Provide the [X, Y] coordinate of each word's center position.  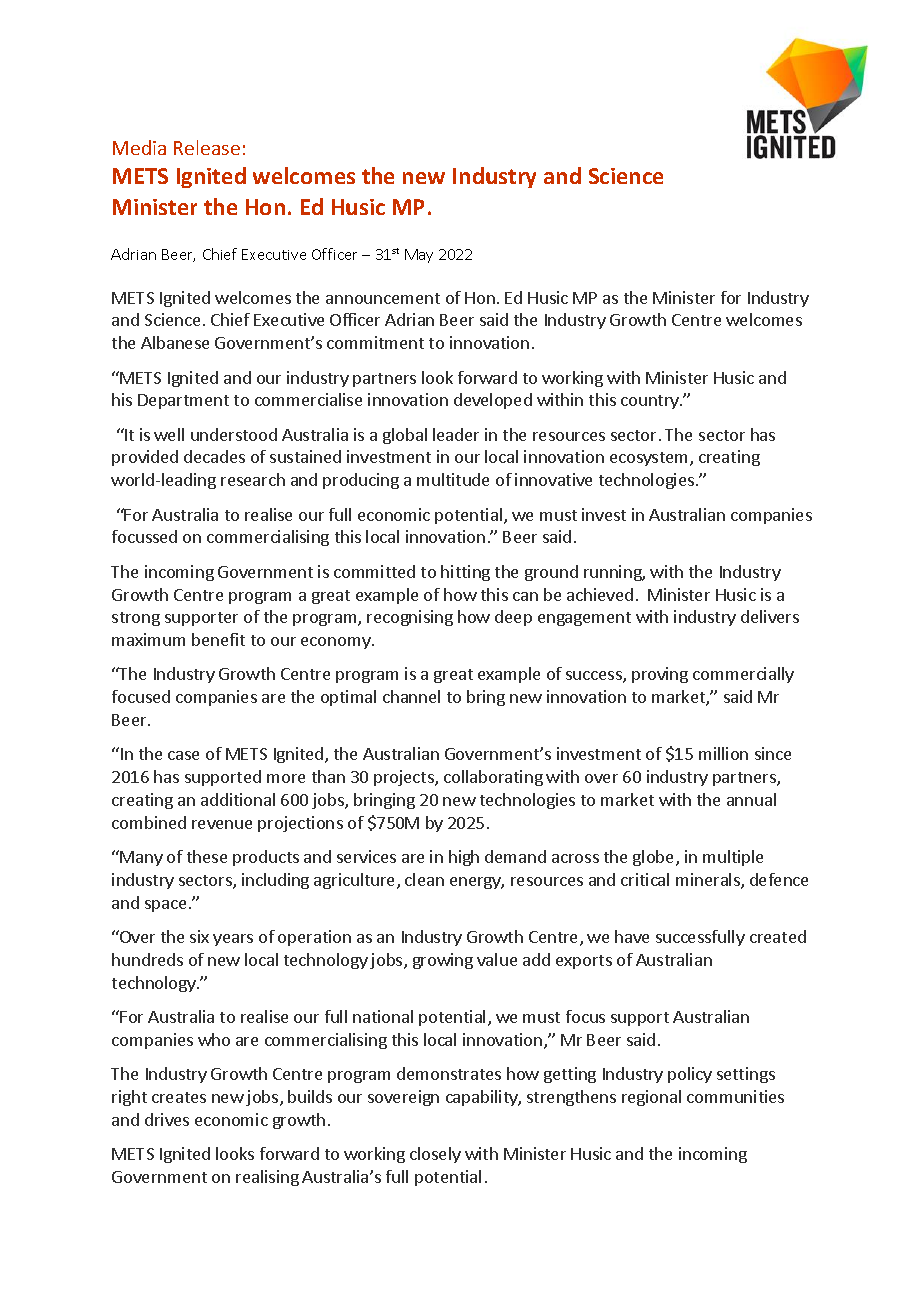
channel [411, 696]
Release [207, 147]
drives [167, 1119]
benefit [218, 639]
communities [735, 1096]
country [651, 402]
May [419, 256]
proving [660, 675]
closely [435, 1155]
